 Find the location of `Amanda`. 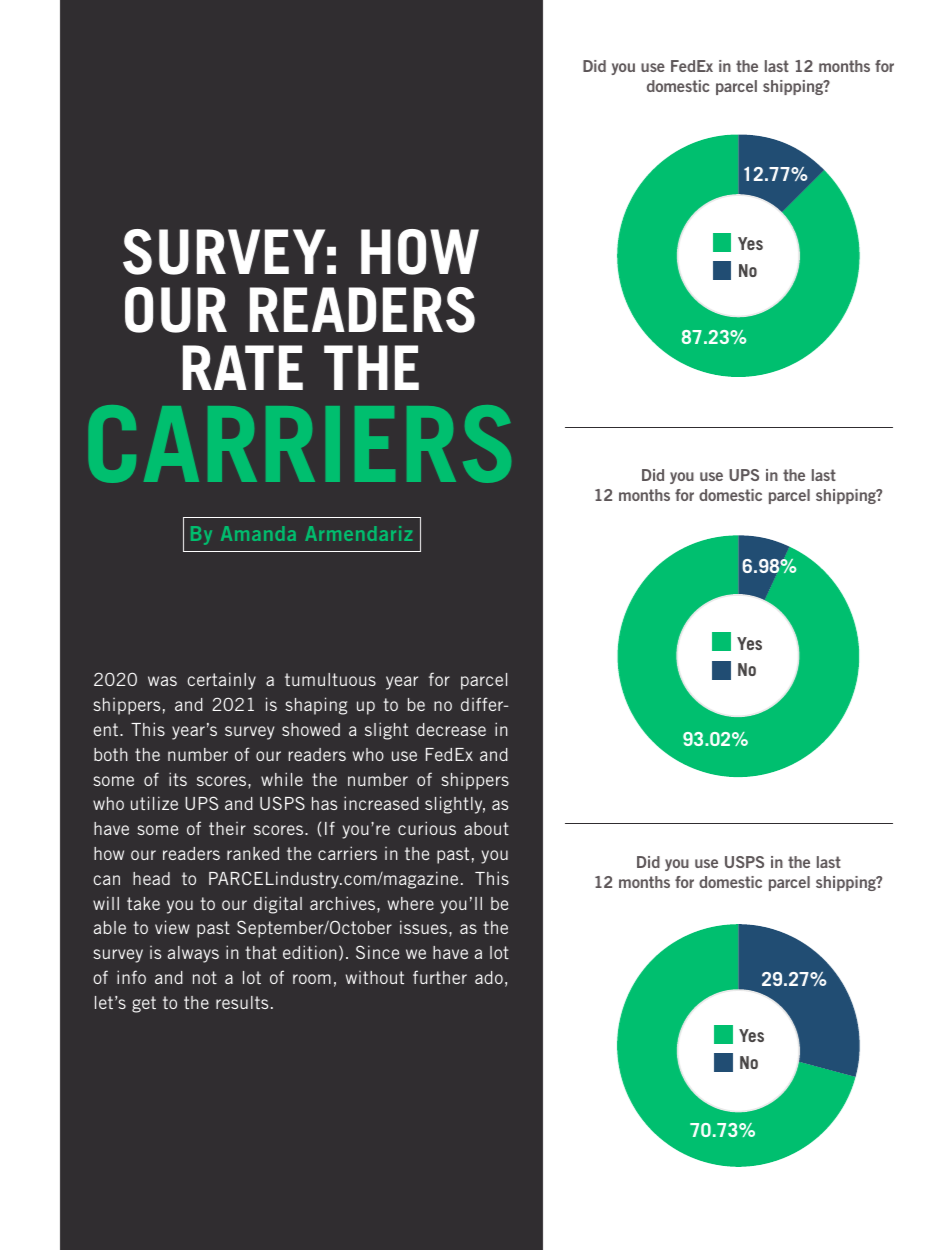

Amanda is located at coordinates (258, 533).
